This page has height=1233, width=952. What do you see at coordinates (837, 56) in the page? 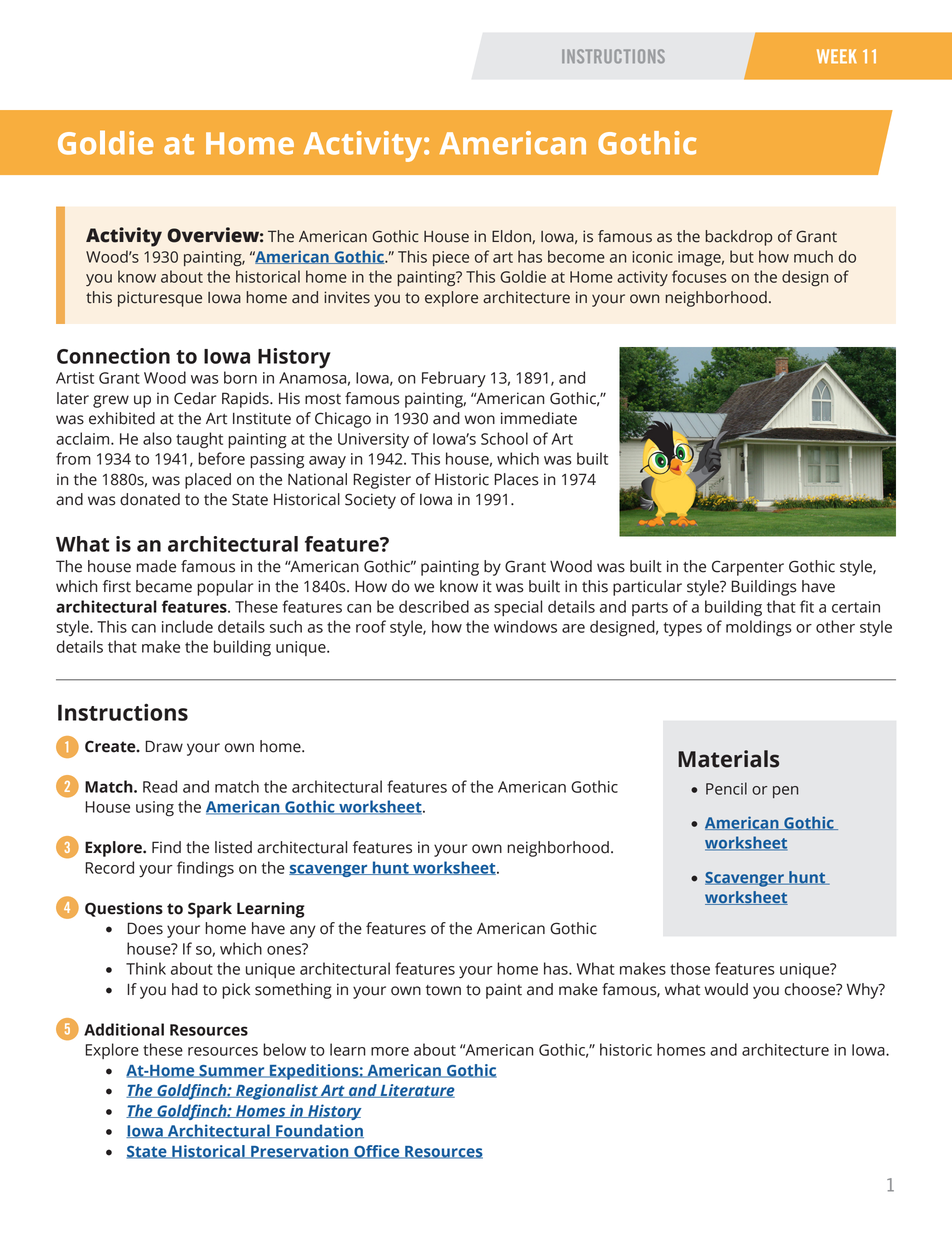
I see `WEEK` at bounding box center [837, 56].
